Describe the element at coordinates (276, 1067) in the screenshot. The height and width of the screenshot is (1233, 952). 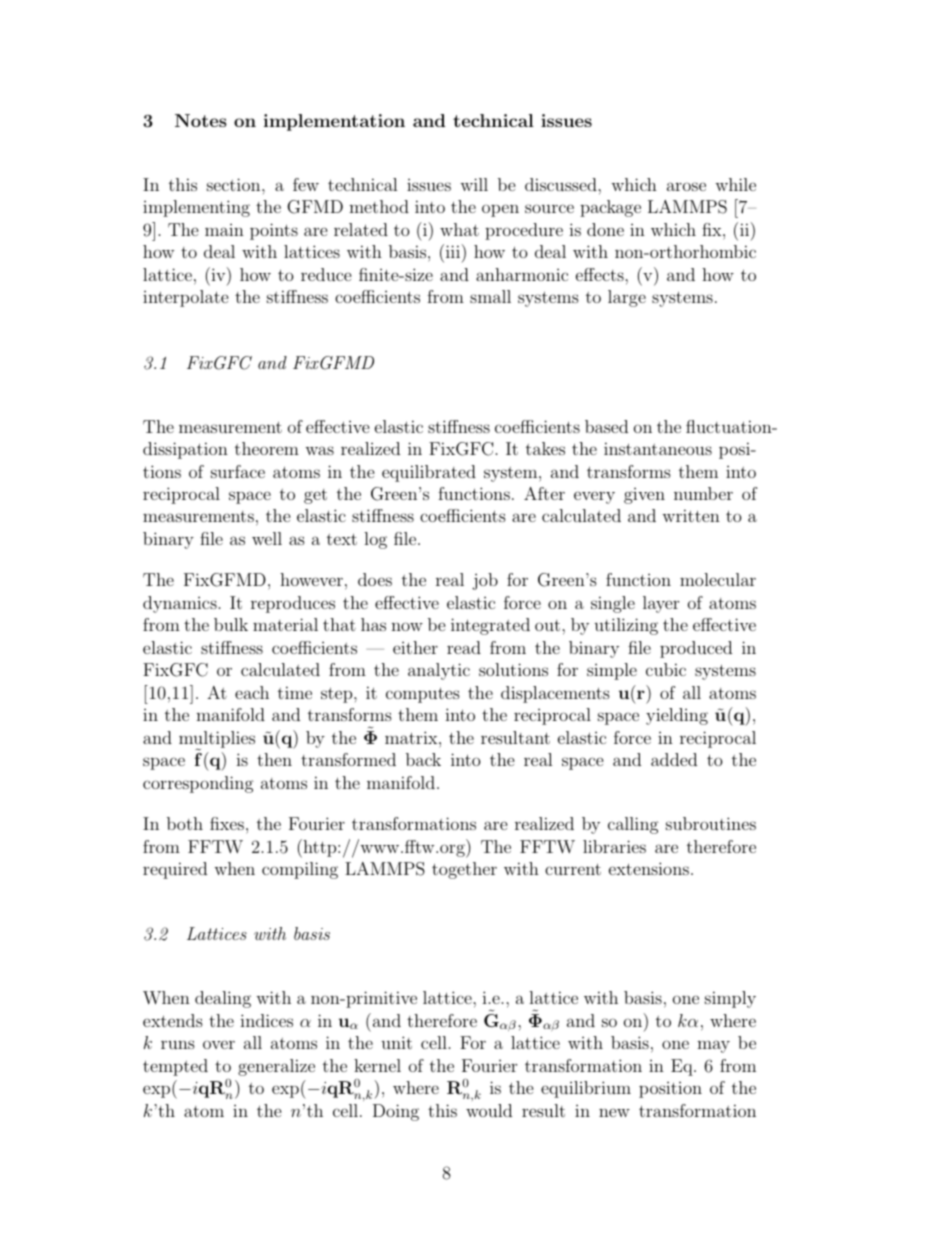
I see `generalize` at that location.
